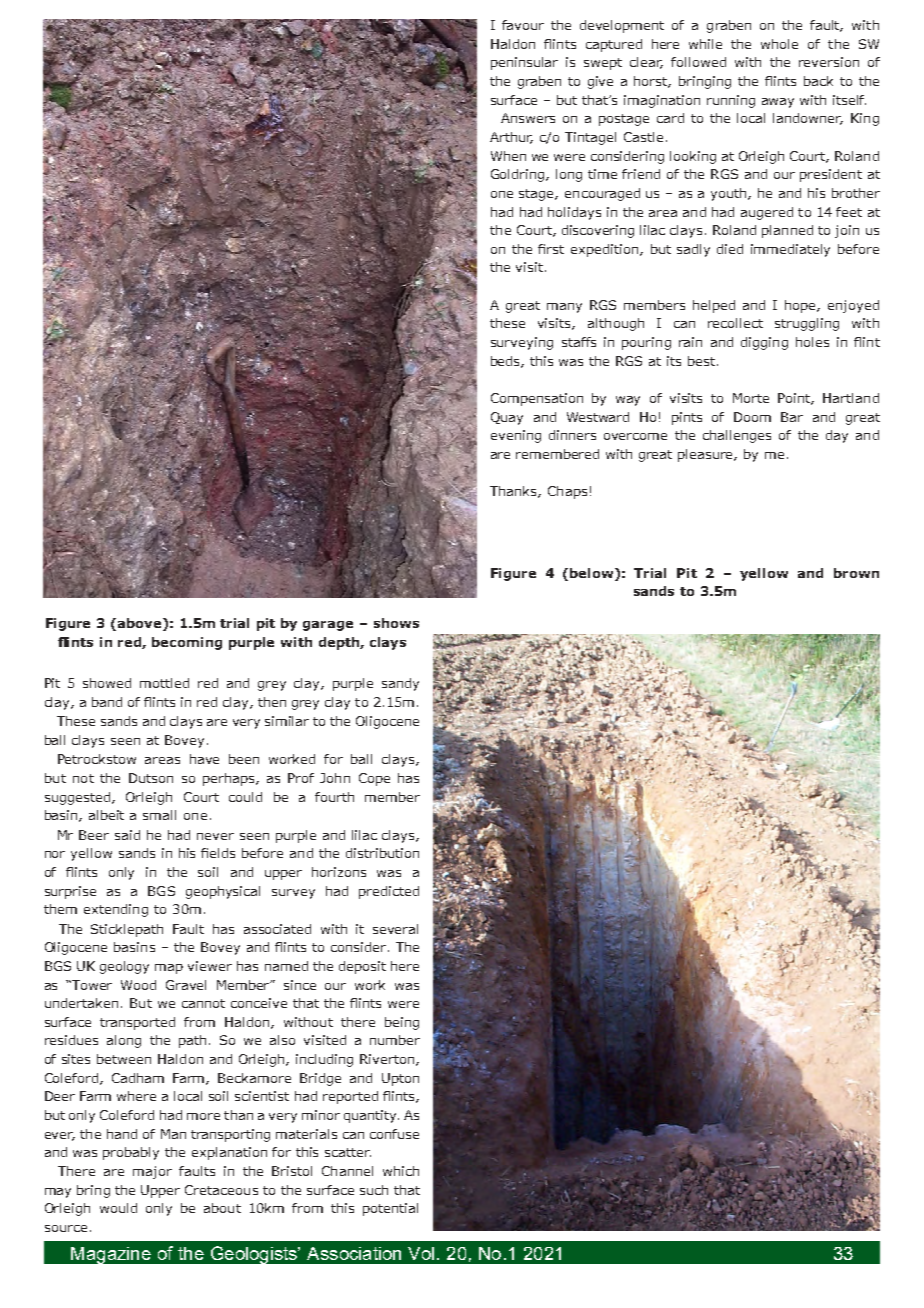 This screenshot has width=924, height=1308. I want to click on favour, so click(523, 25).
